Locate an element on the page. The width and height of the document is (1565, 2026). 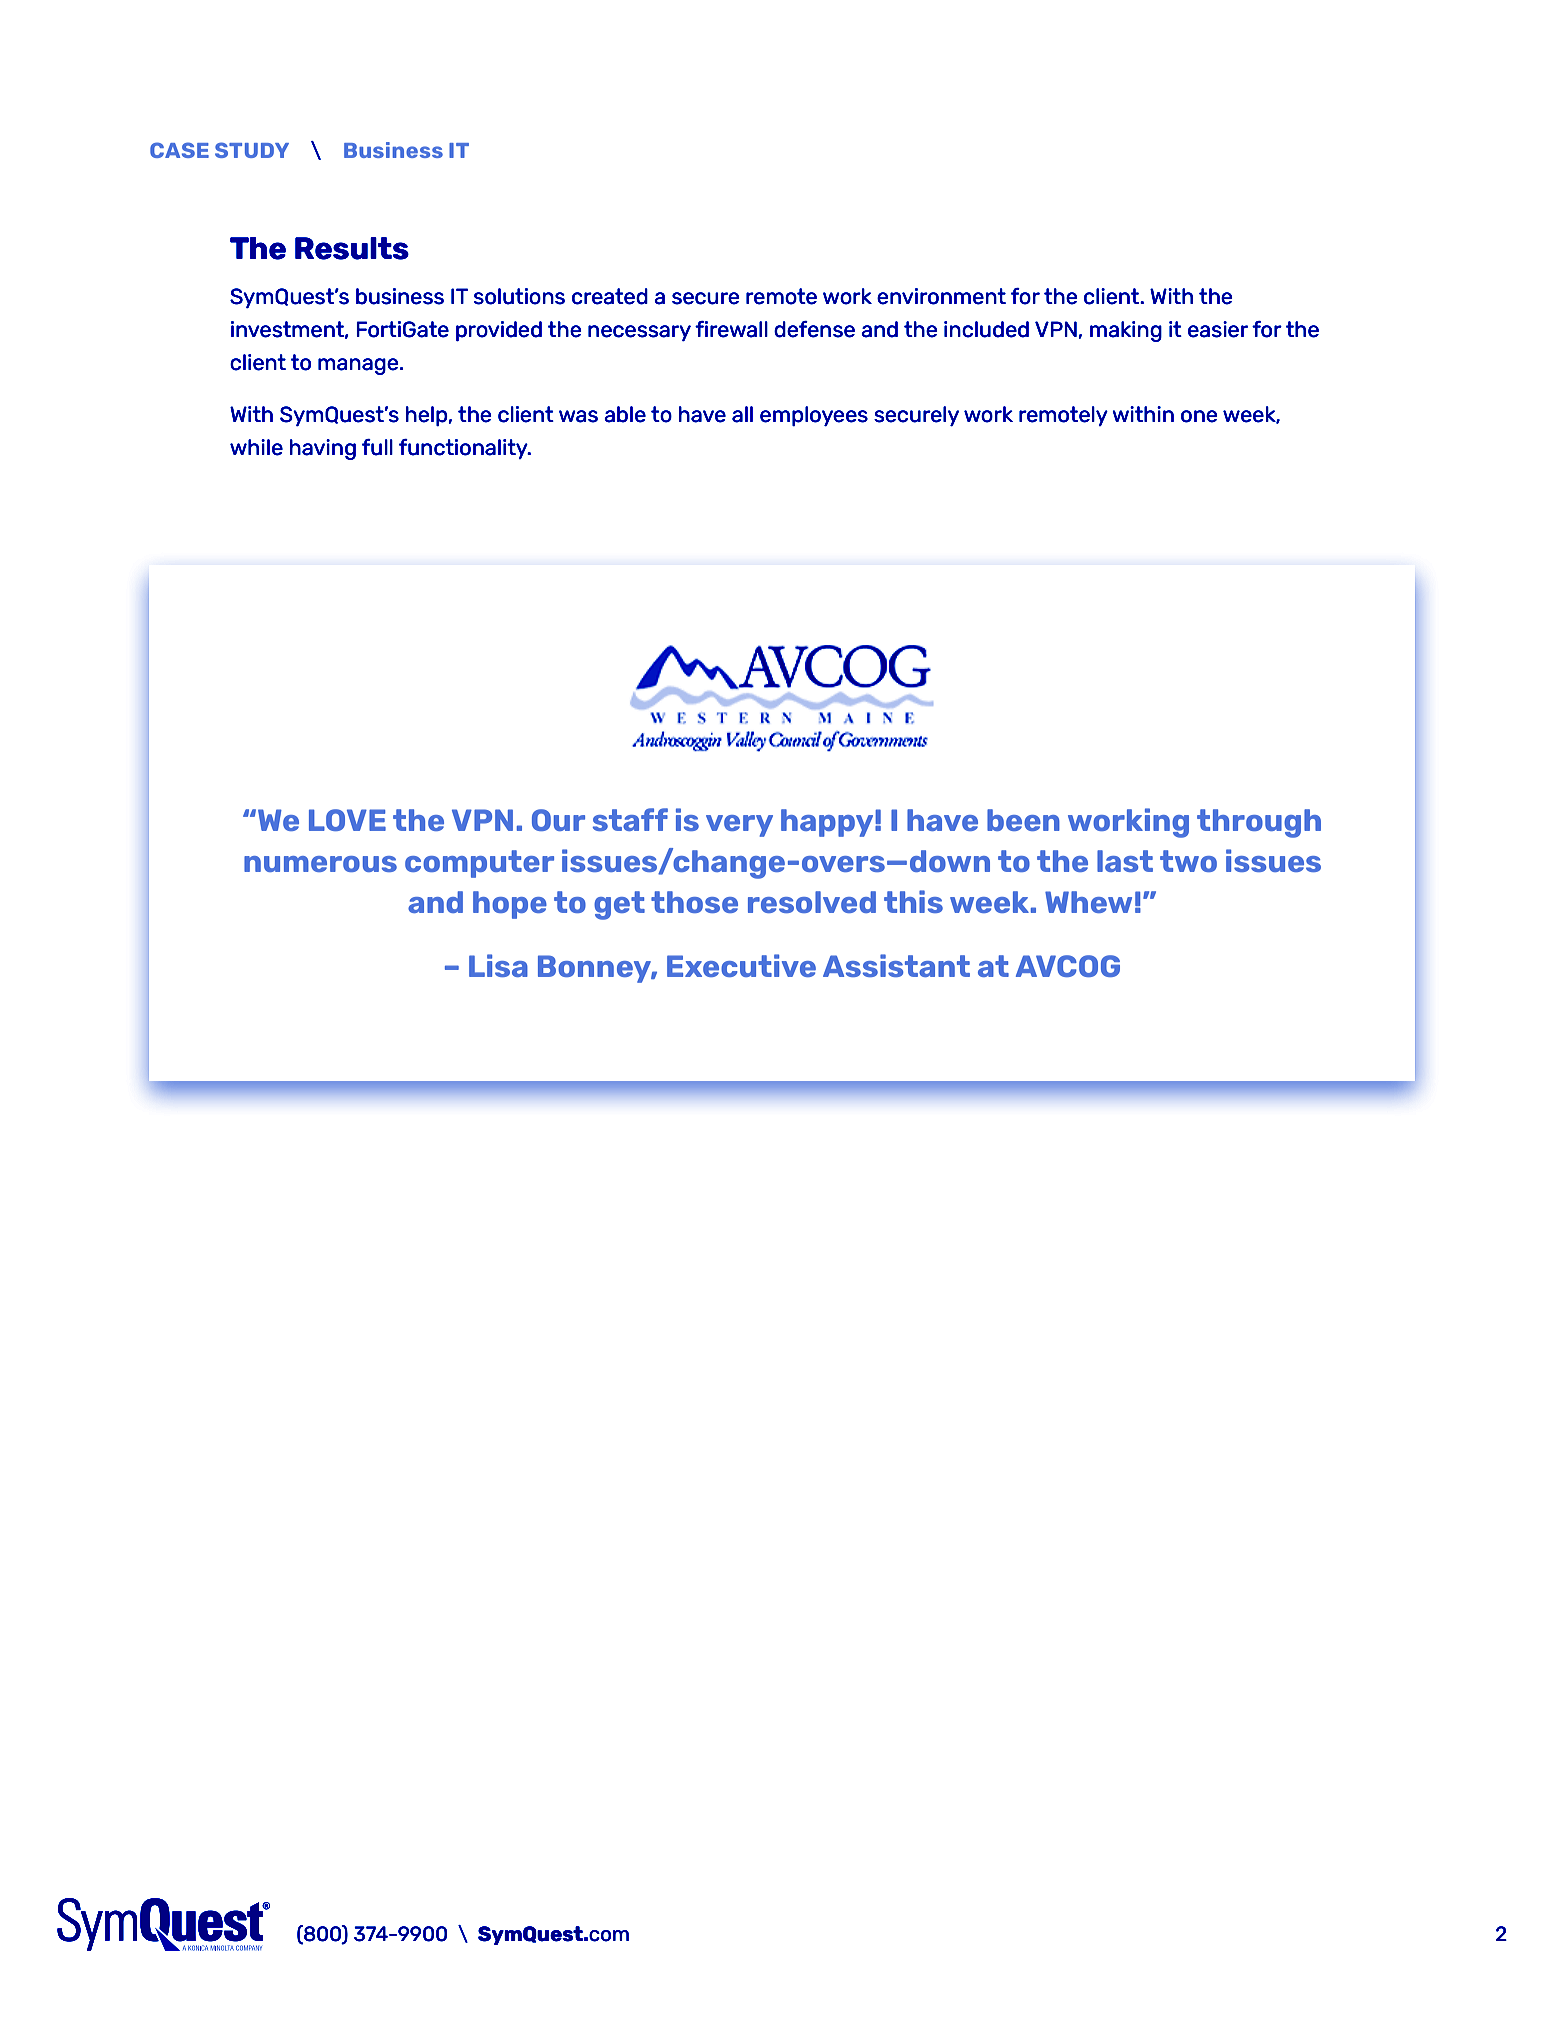
created is located at coordinates (610, 296).
